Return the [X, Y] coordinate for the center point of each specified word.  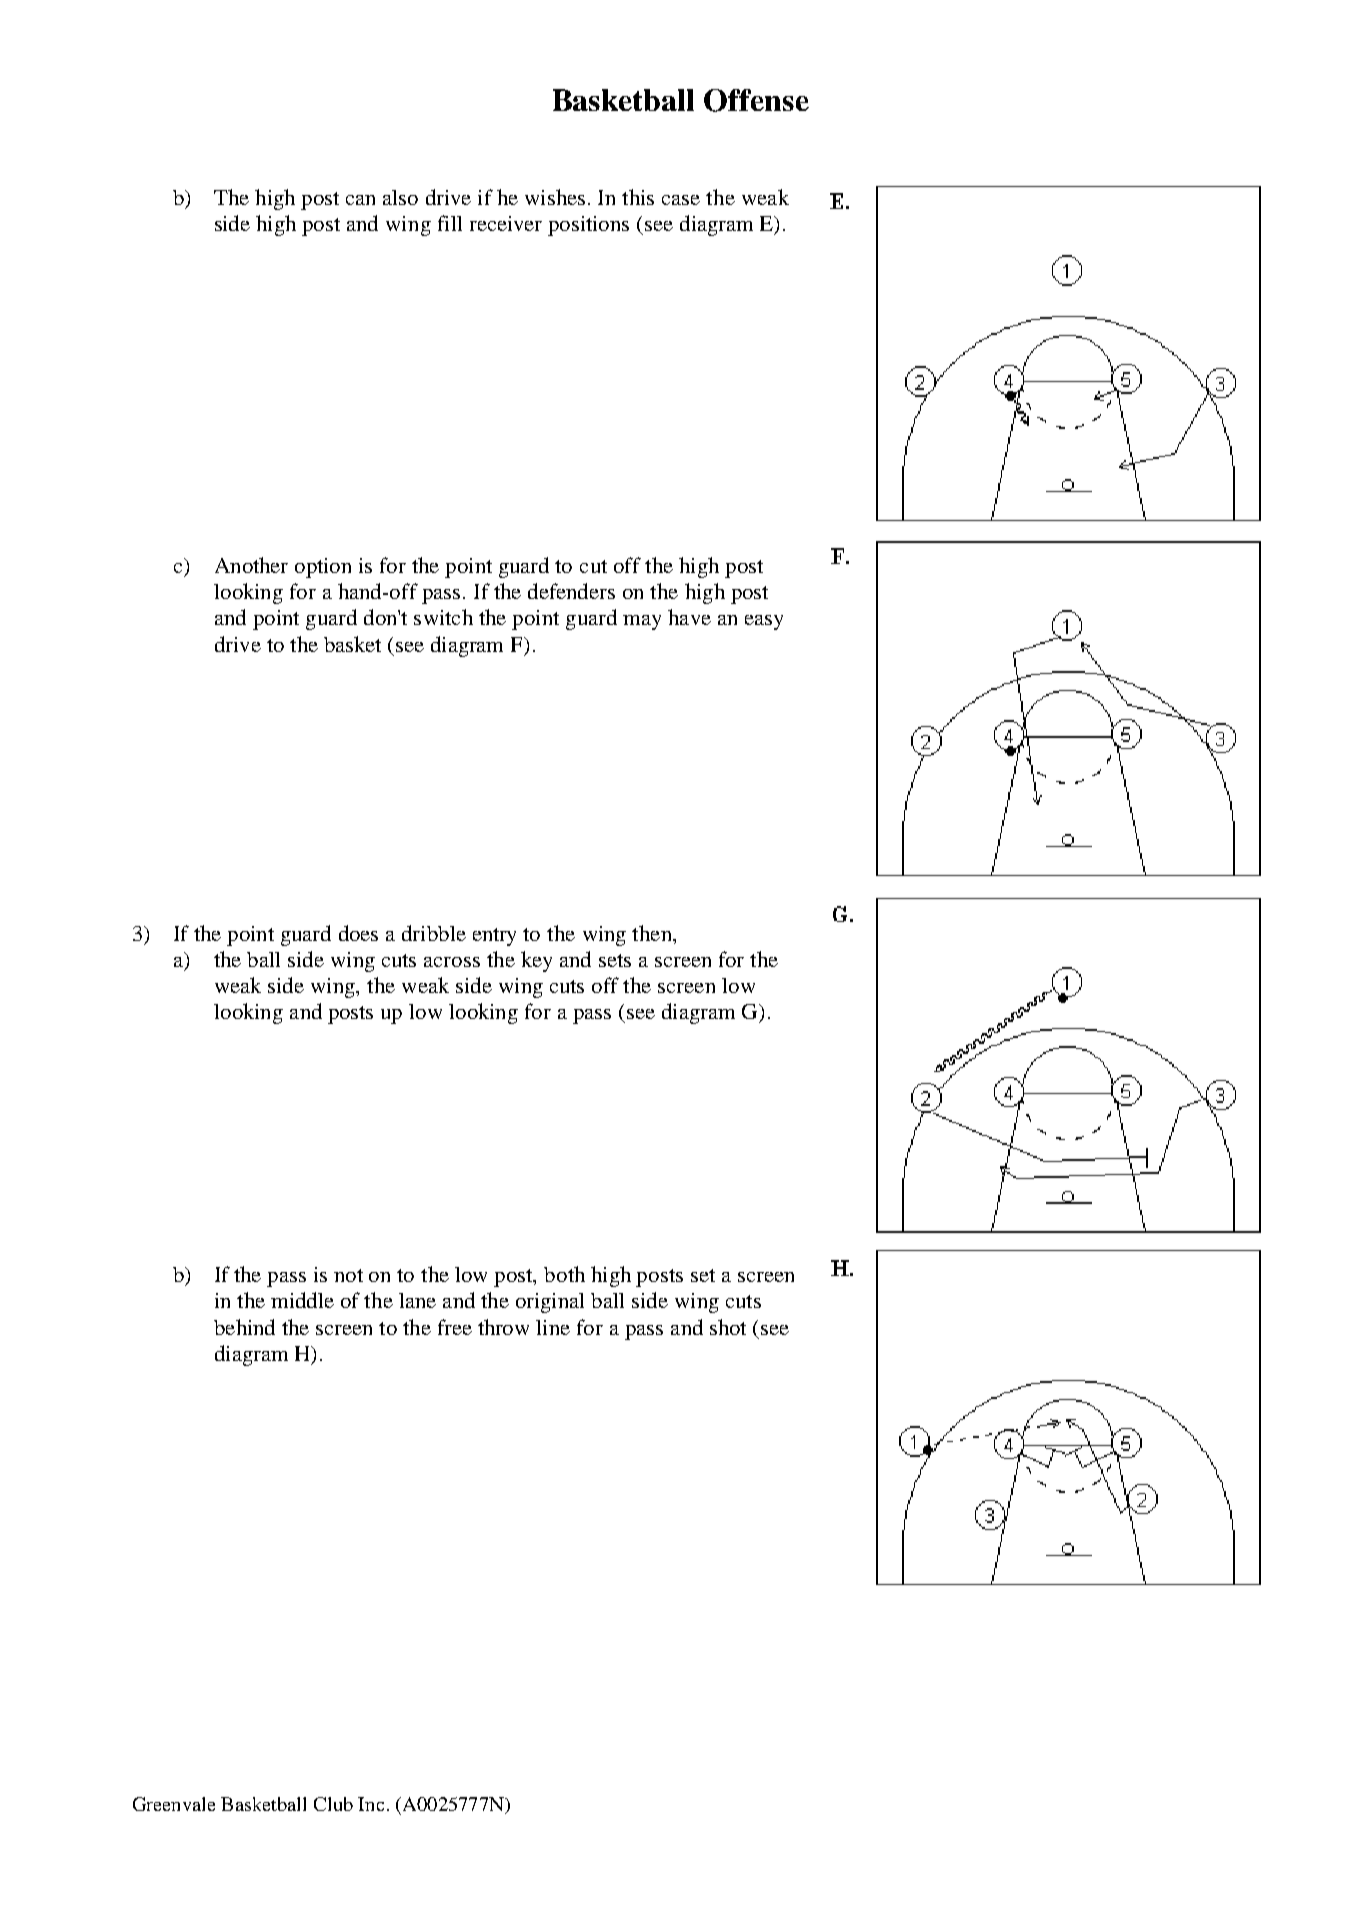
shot [728, 1327]
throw [503, 1327]
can [360, 200]
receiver [506, 223]
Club [333, 1804]
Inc [371, 1804]
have [689, 617]
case [681, 200]
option [323, 568]
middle [302, 1300]
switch [443, 617]
